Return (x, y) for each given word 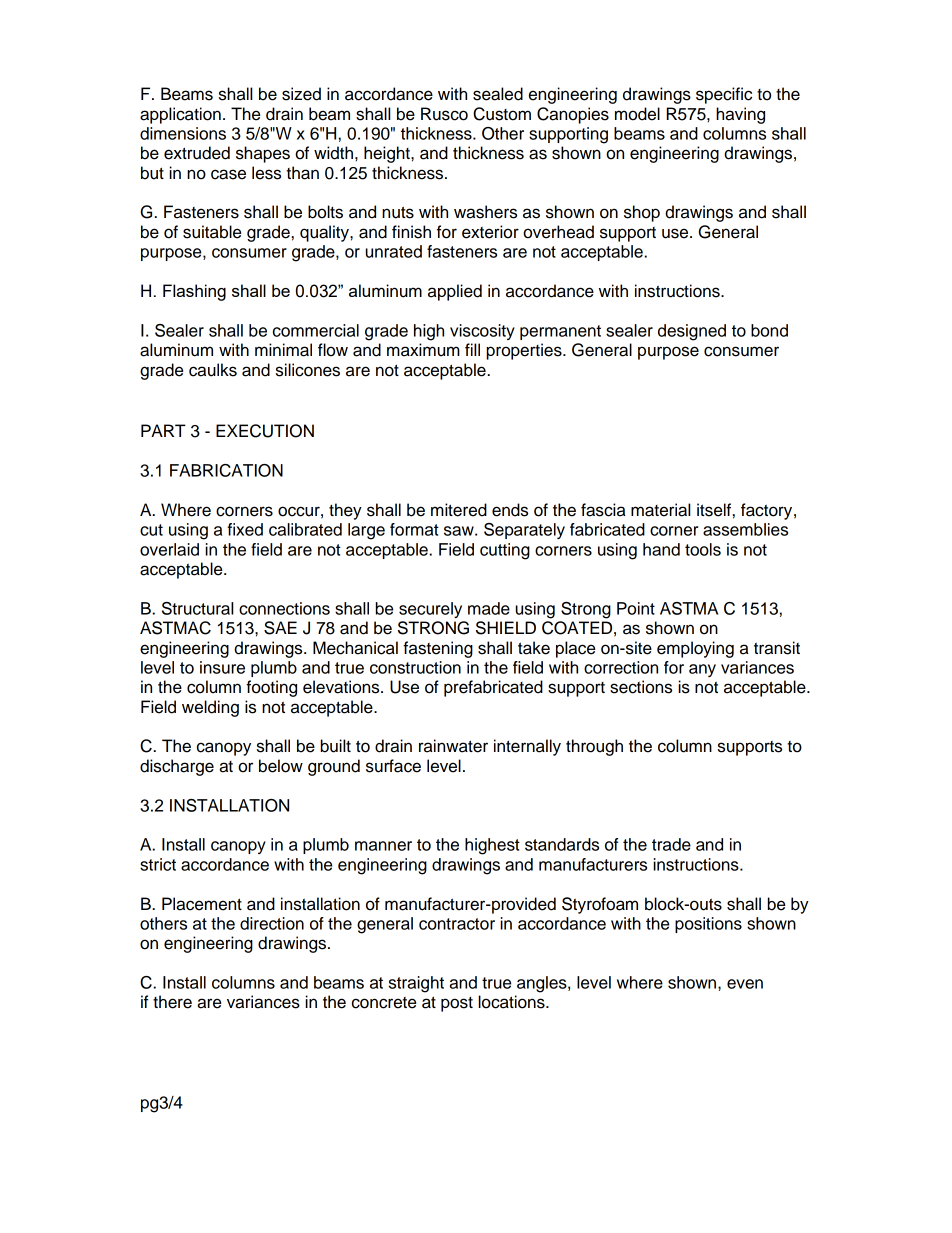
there (172, 1002)
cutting (505, 551)
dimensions (183, 133)
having (740, 115)
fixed (245, 529)
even (745, 984)
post (457, 1004)
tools (703, 549)
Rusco (444, 114)
